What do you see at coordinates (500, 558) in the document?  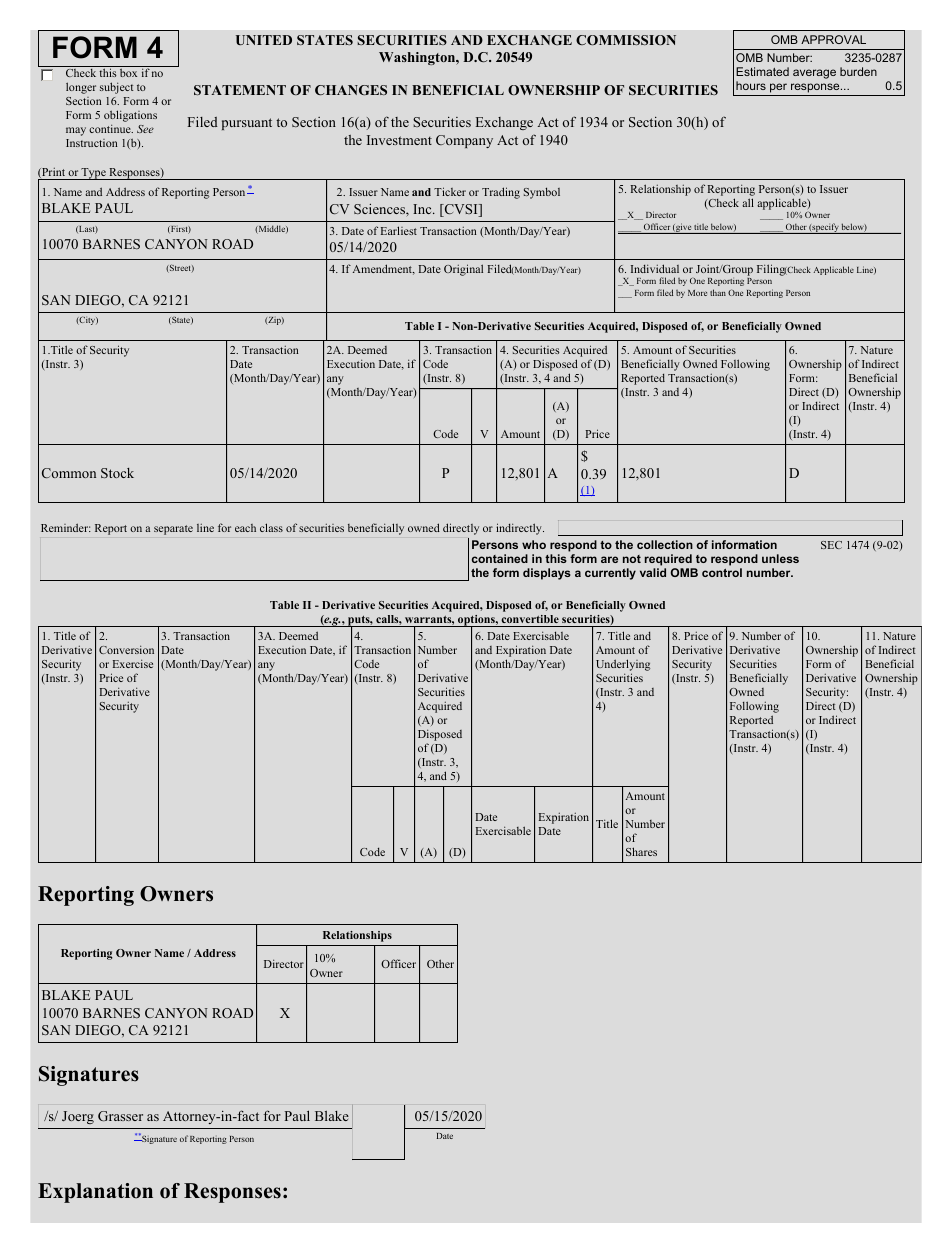 I see `contained` at bounding box center [500, 558].
